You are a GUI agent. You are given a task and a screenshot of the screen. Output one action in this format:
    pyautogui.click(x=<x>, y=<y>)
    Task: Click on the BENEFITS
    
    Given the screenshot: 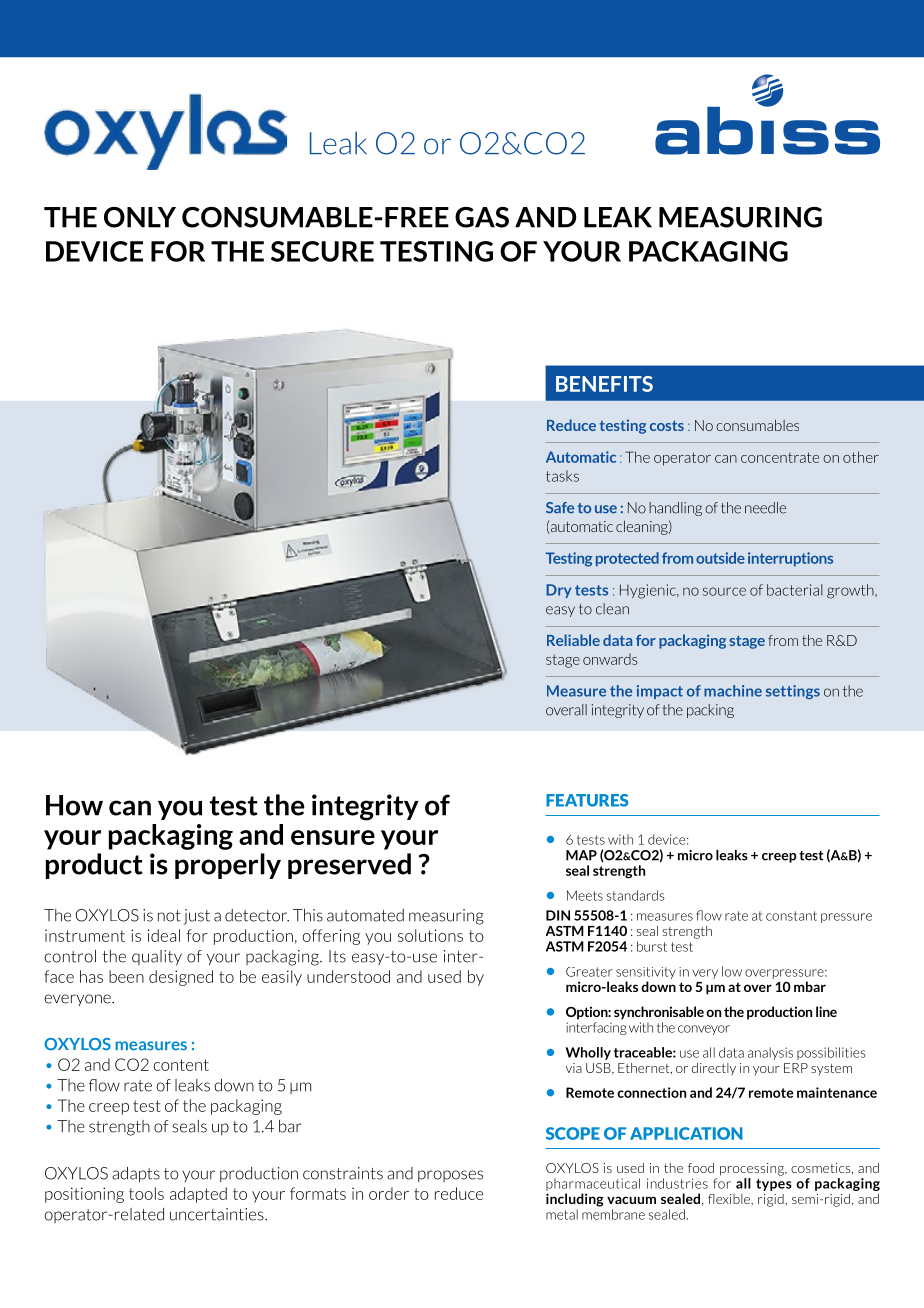 What is the action you would take?
    pyautogui.click(x=604, y=384)
